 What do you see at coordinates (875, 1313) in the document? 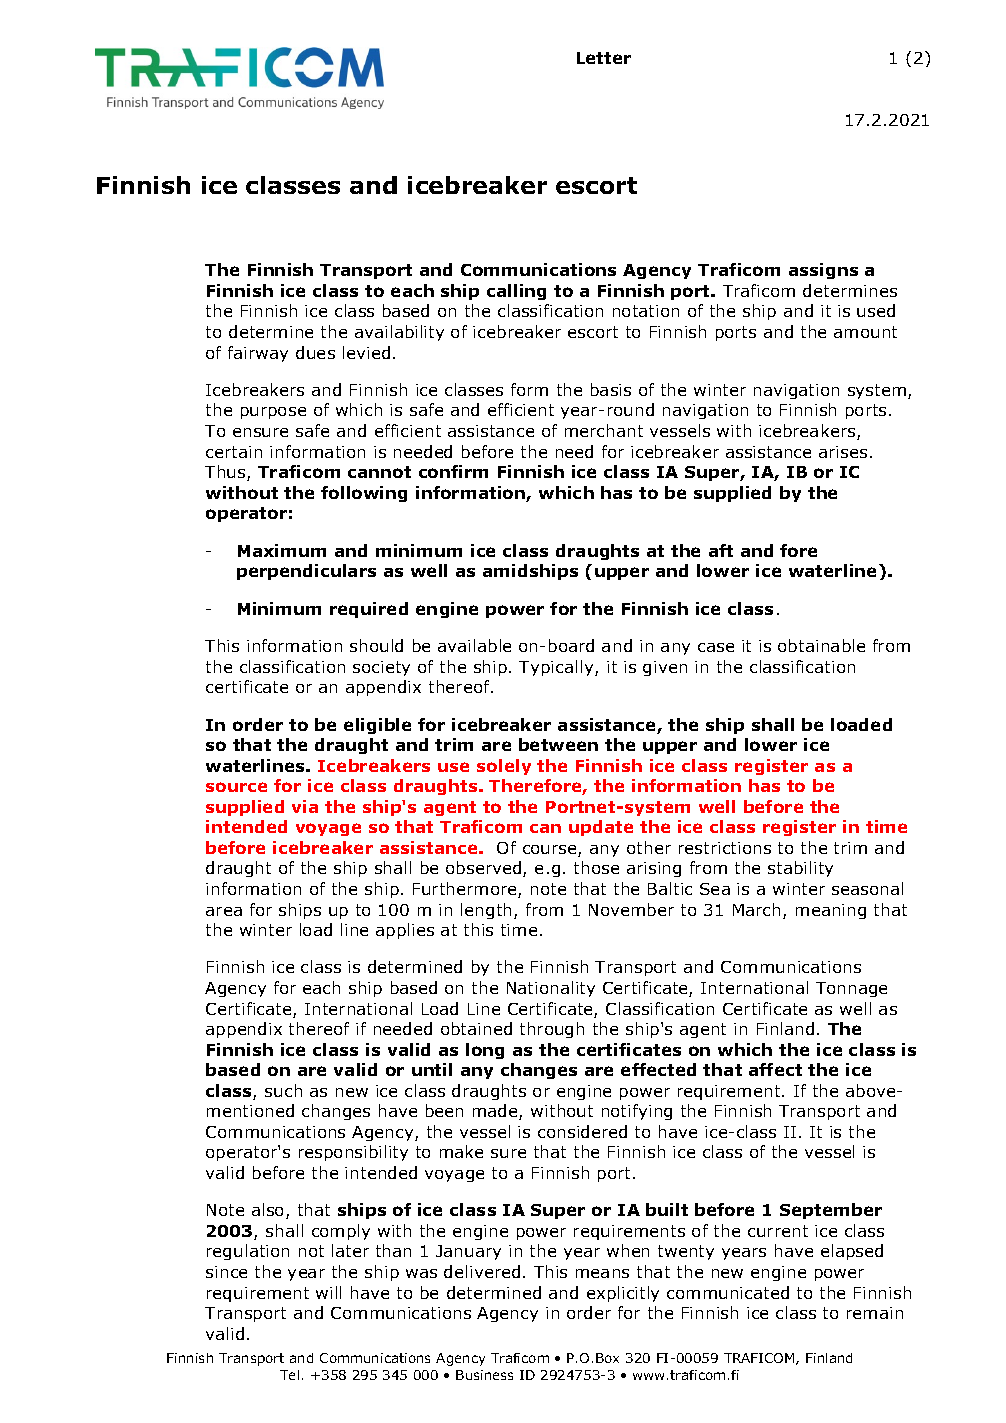
I see `remain` at bounding box center [875, 1313].
